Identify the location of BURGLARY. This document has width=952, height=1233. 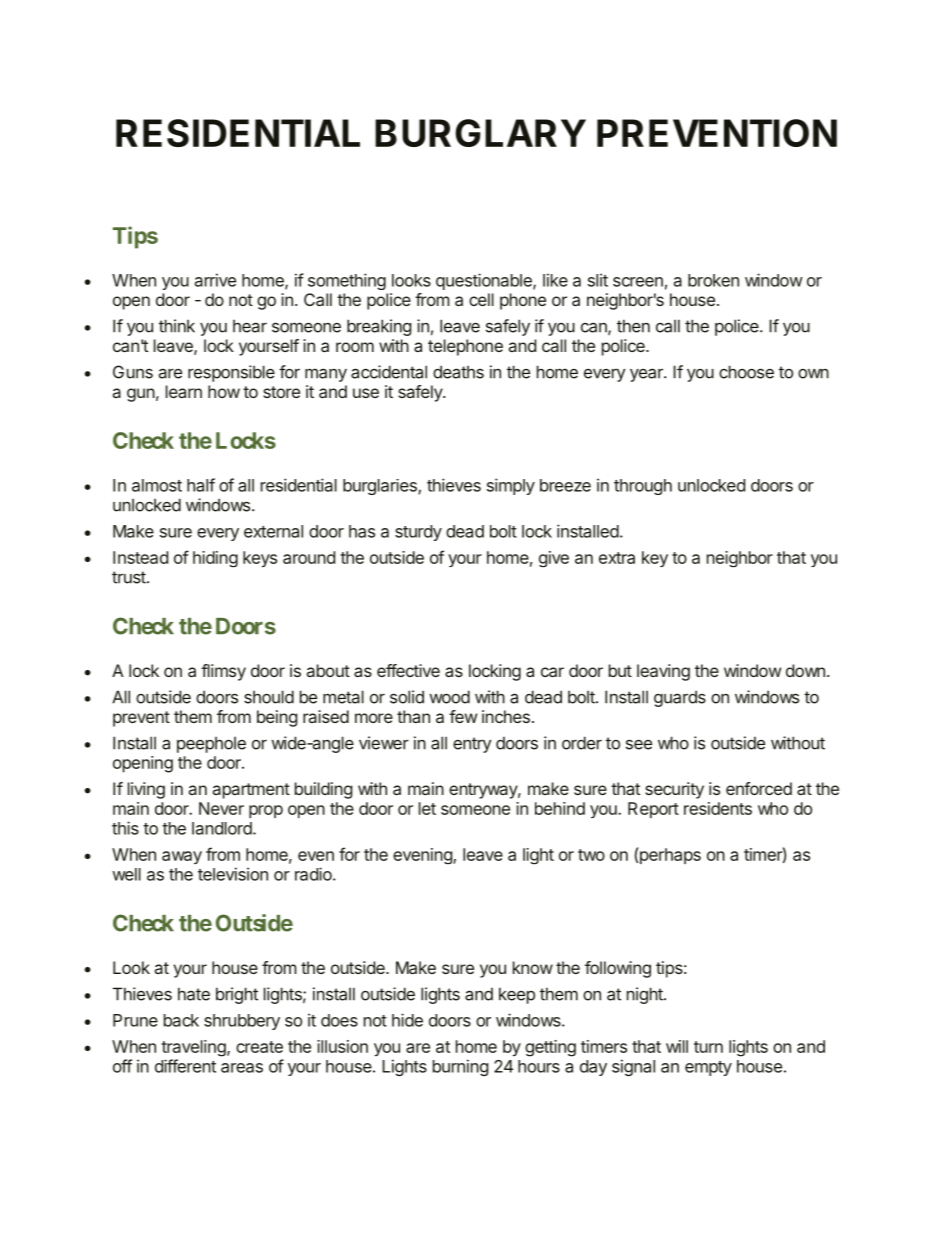
(480, 133).
